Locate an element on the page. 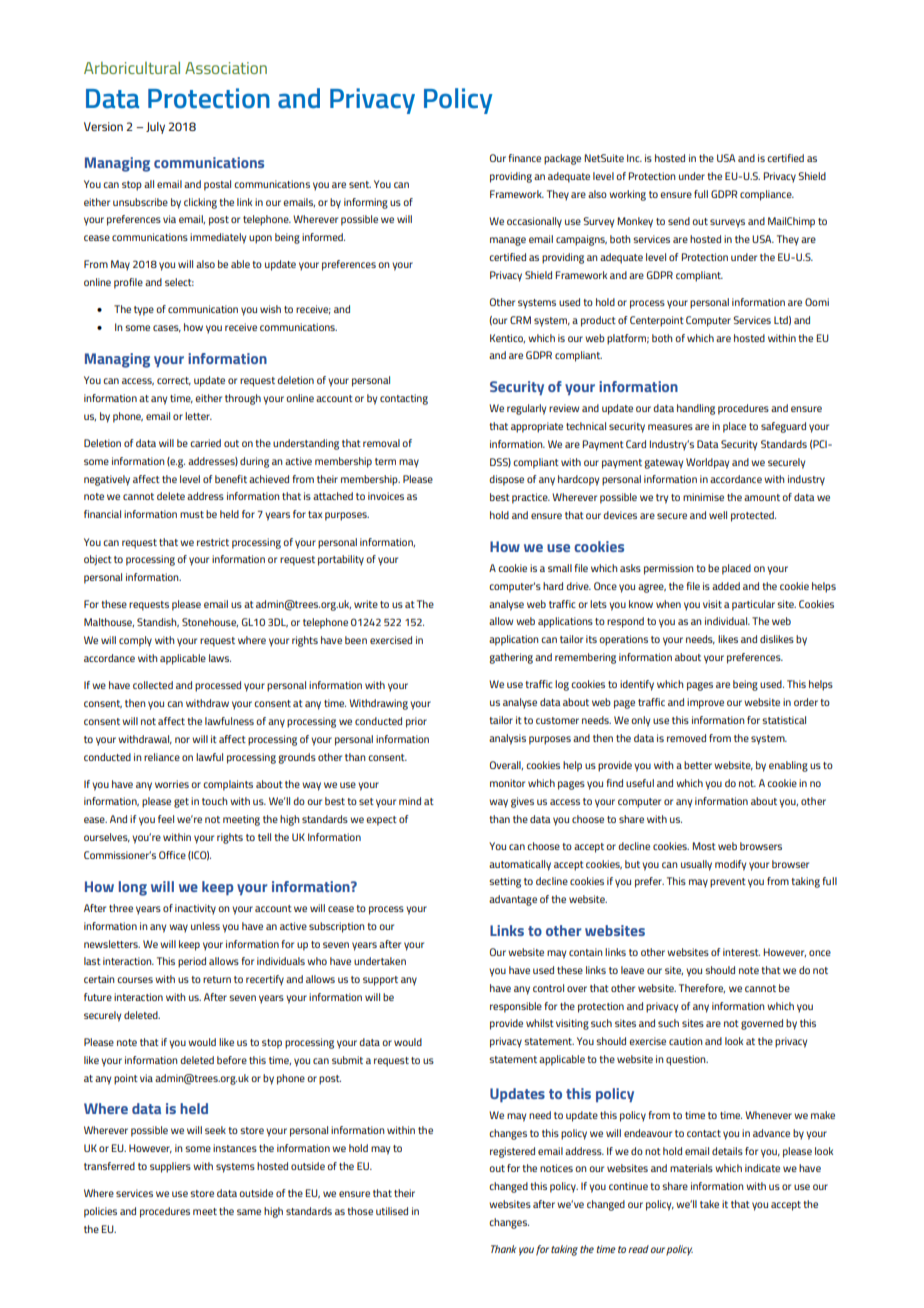  utilised is located at coordinates (392, 1211).
